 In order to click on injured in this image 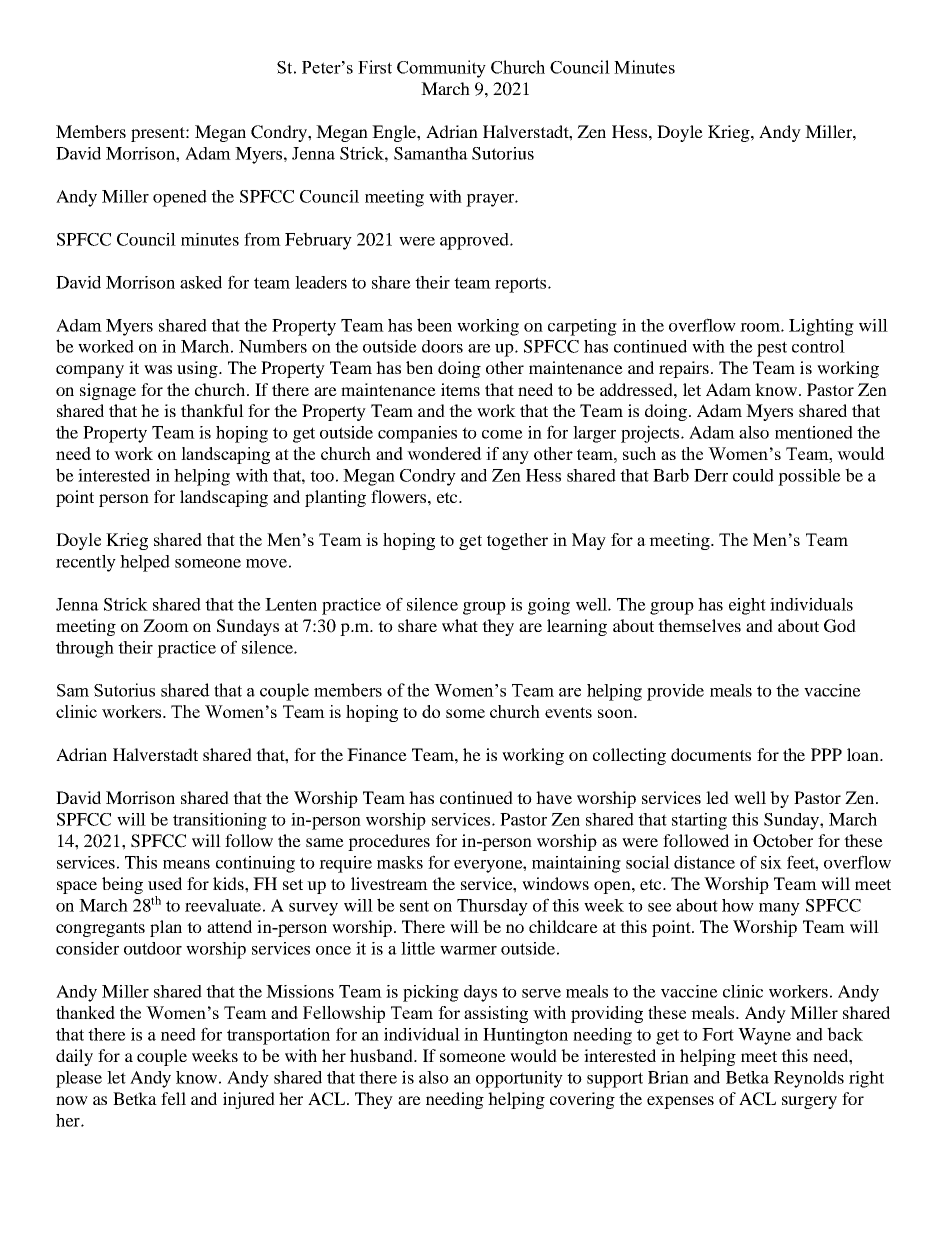, I will do `click(249, 1100)`.
